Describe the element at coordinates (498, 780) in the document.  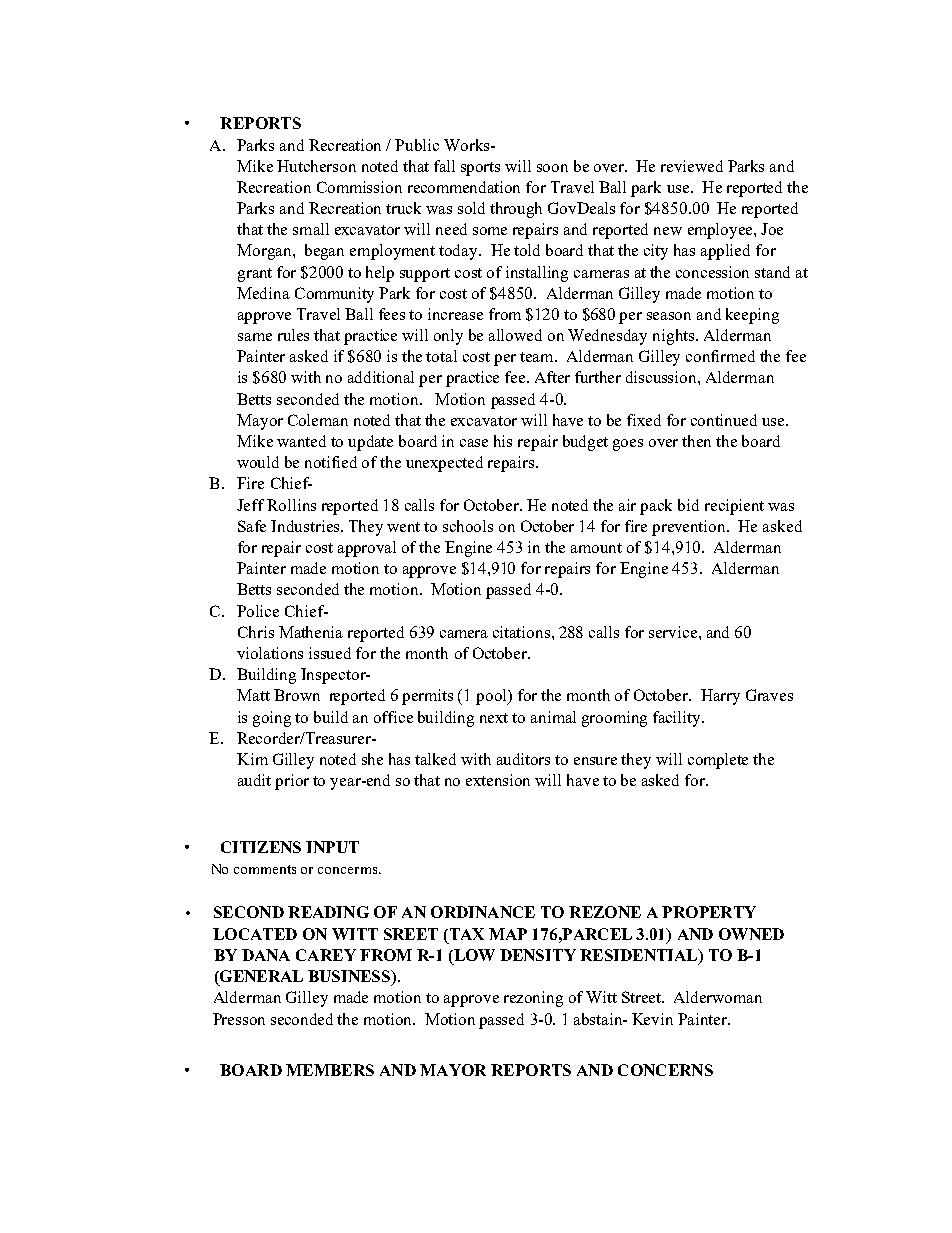
I see `extension` at that location.
